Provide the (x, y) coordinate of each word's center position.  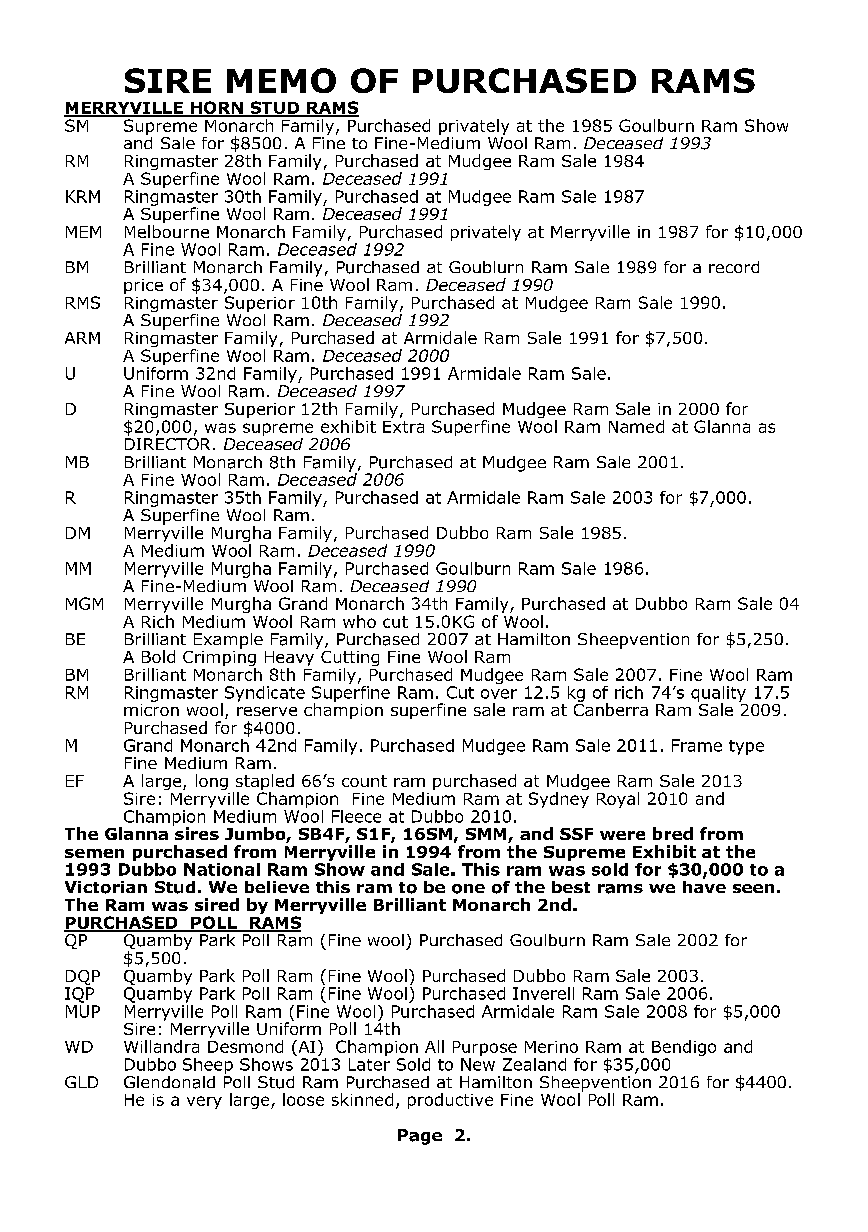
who (359, 621)
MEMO (281, 80)
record (734, 267)
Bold (158, 656)
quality (718, 695)
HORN (216, 108)
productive (450, 1101)
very (204, 1102)
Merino (551, 1047)
